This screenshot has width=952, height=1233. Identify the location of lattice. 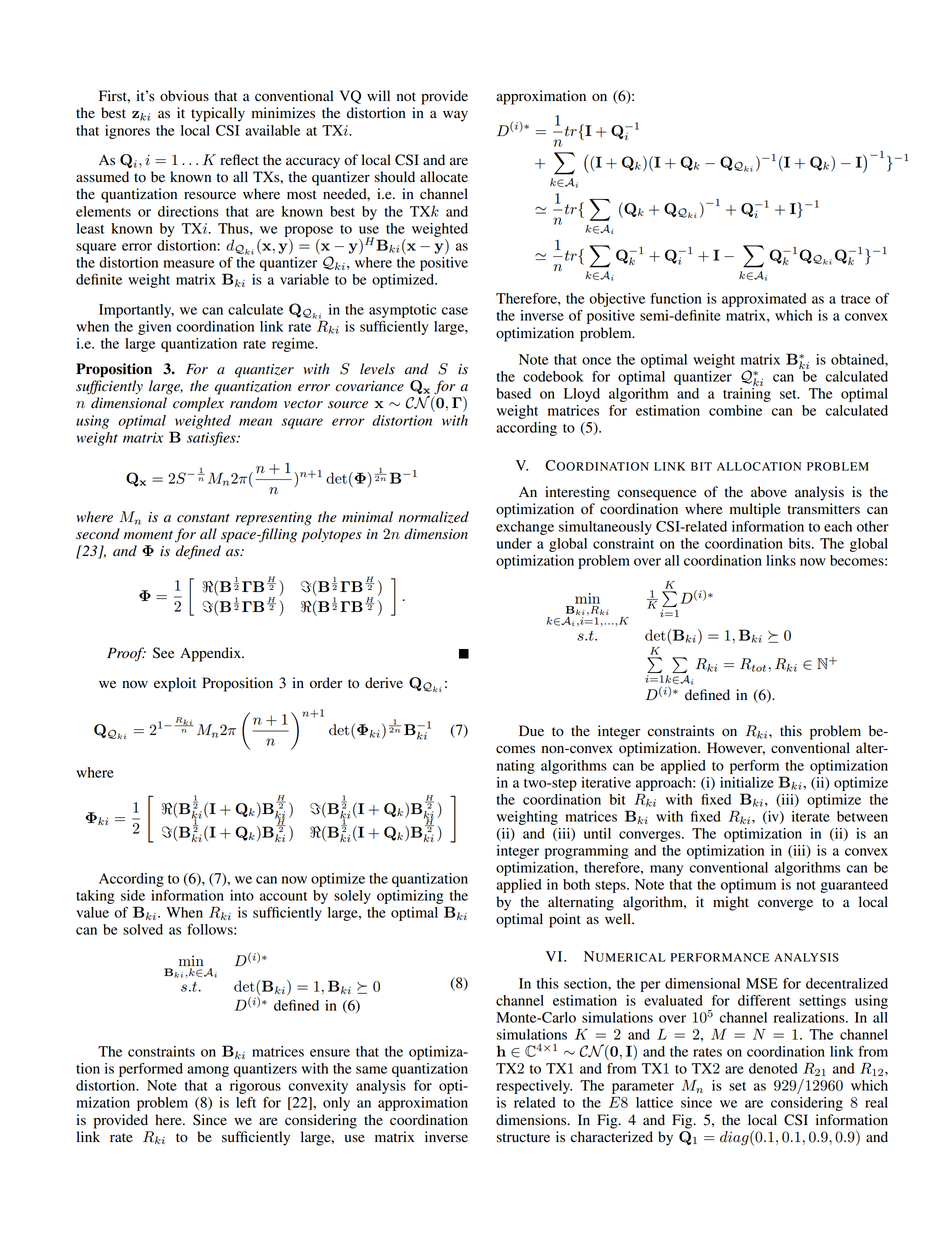
(654, 1102).
